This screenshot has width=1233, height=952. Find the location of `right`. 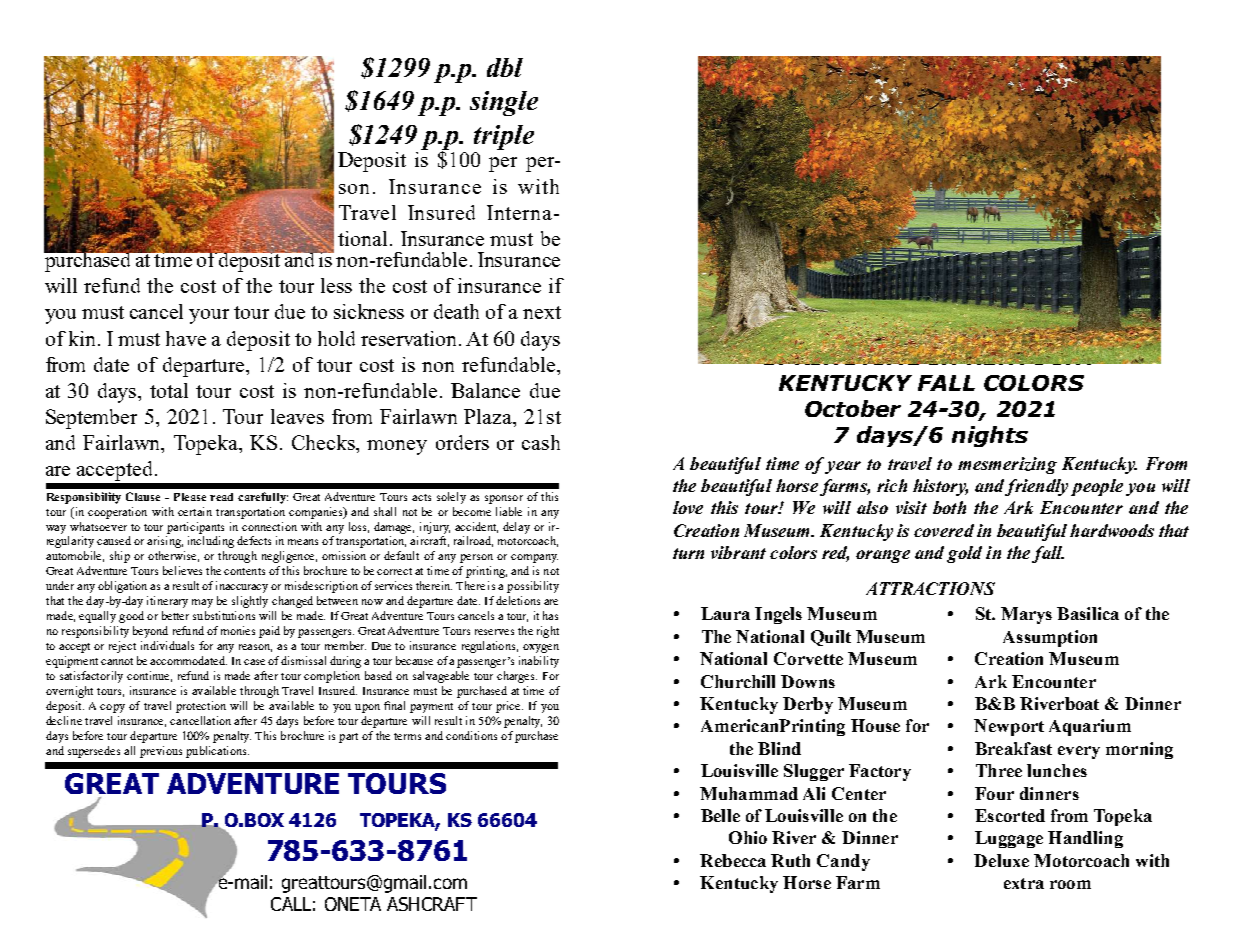

right is located at coordinates (548, 632).
